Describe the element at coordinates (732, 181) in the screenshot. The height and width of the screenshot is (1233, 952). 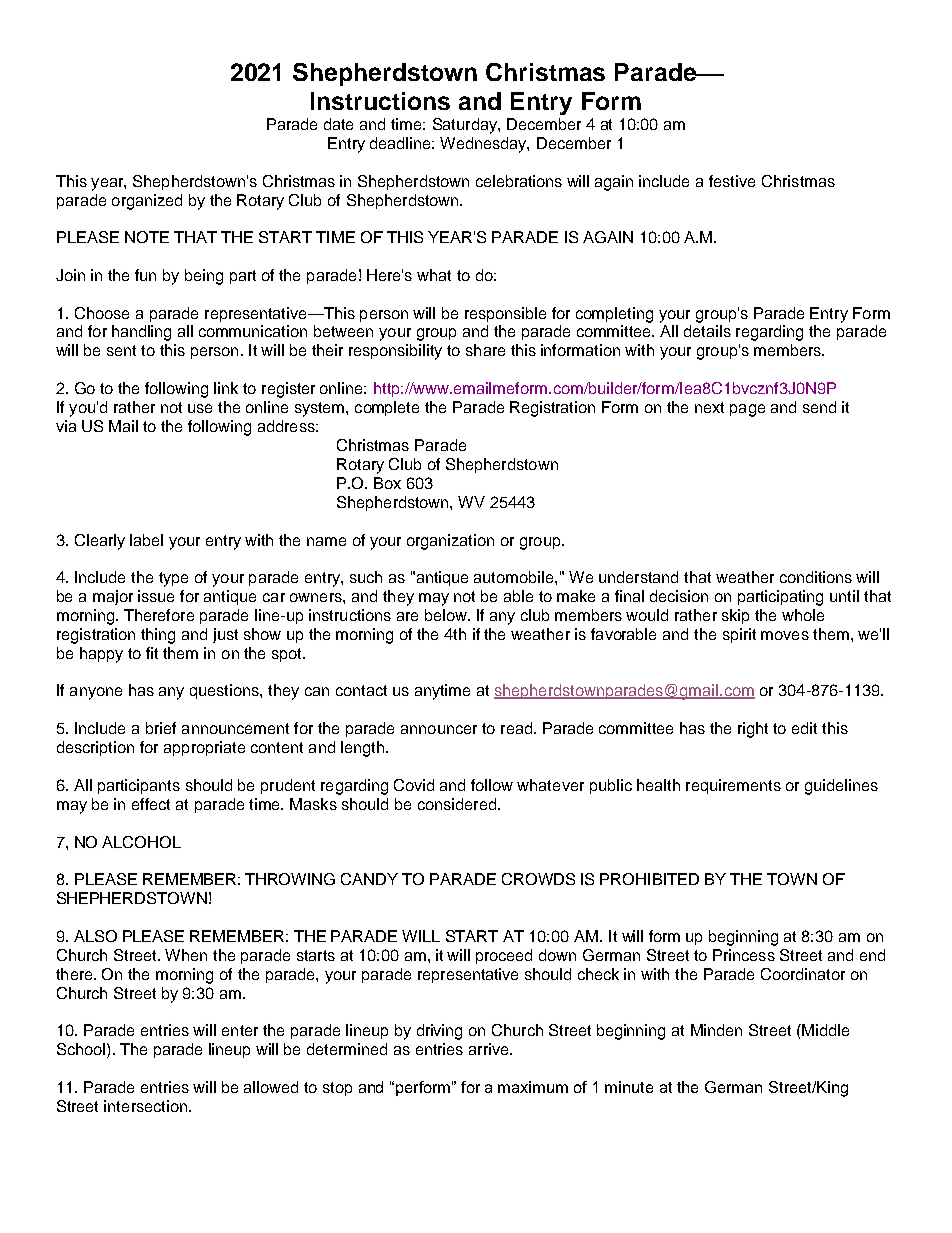
I see `festive` at that location.
